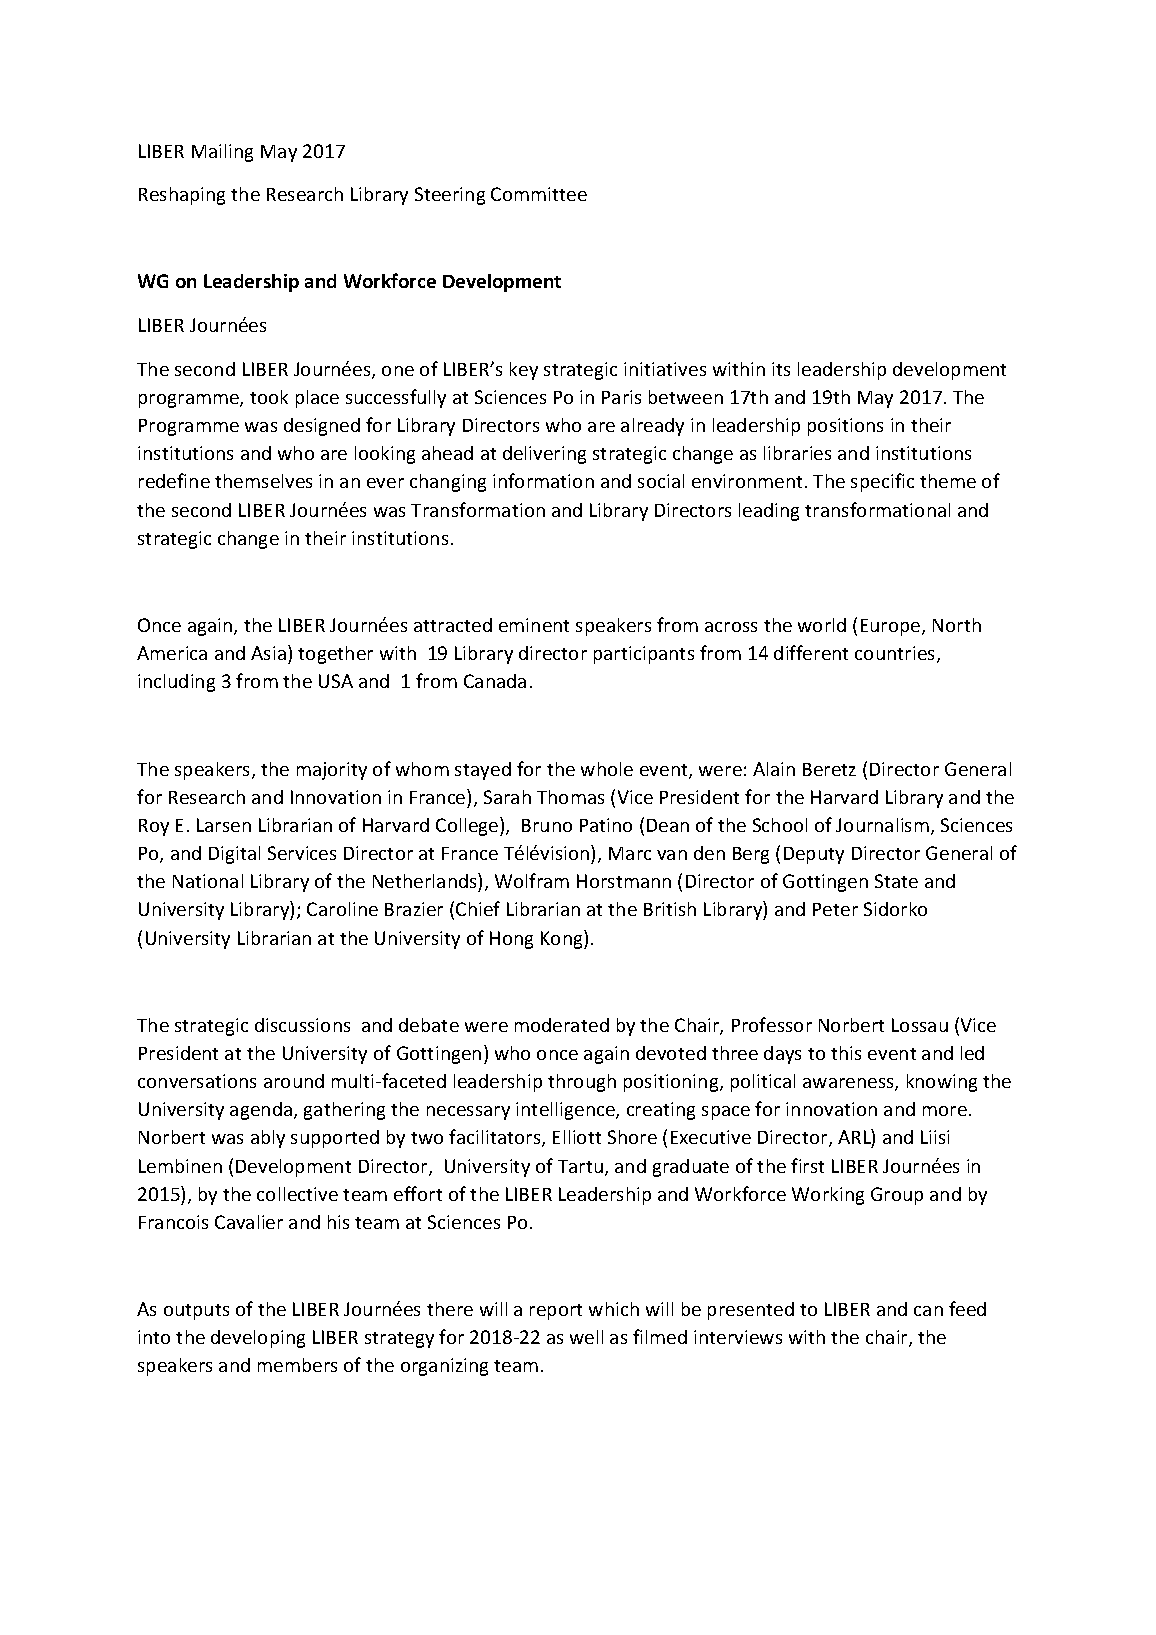  Describe the element at coordinates (332, 771) in the image. I see `majority` at that location.
